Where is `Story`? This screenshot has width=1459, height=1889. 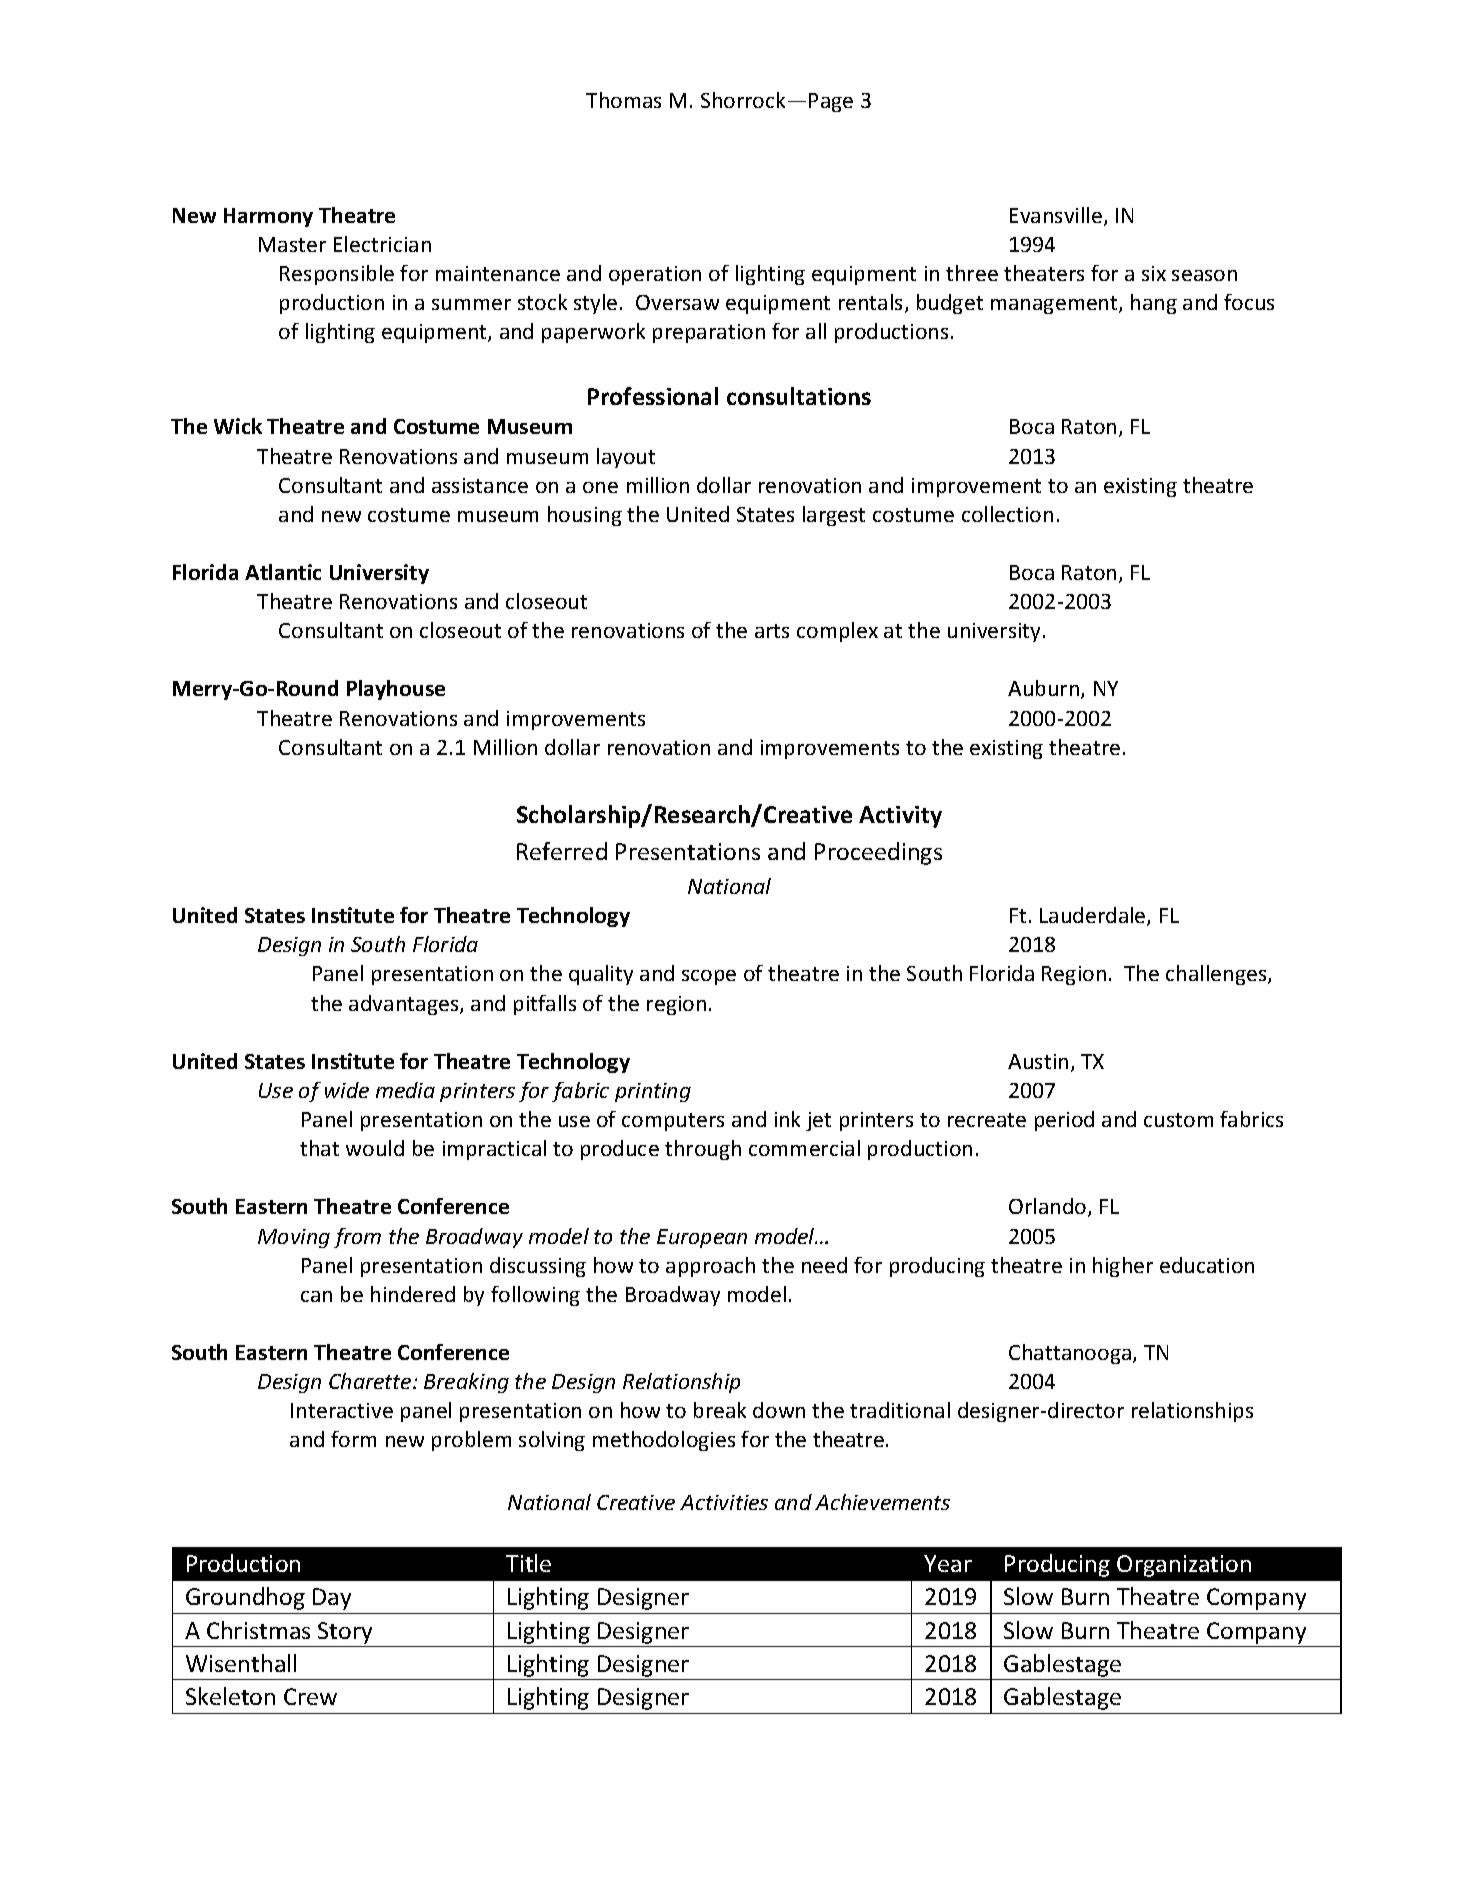
Story is located at coordinates (345, 1633).
